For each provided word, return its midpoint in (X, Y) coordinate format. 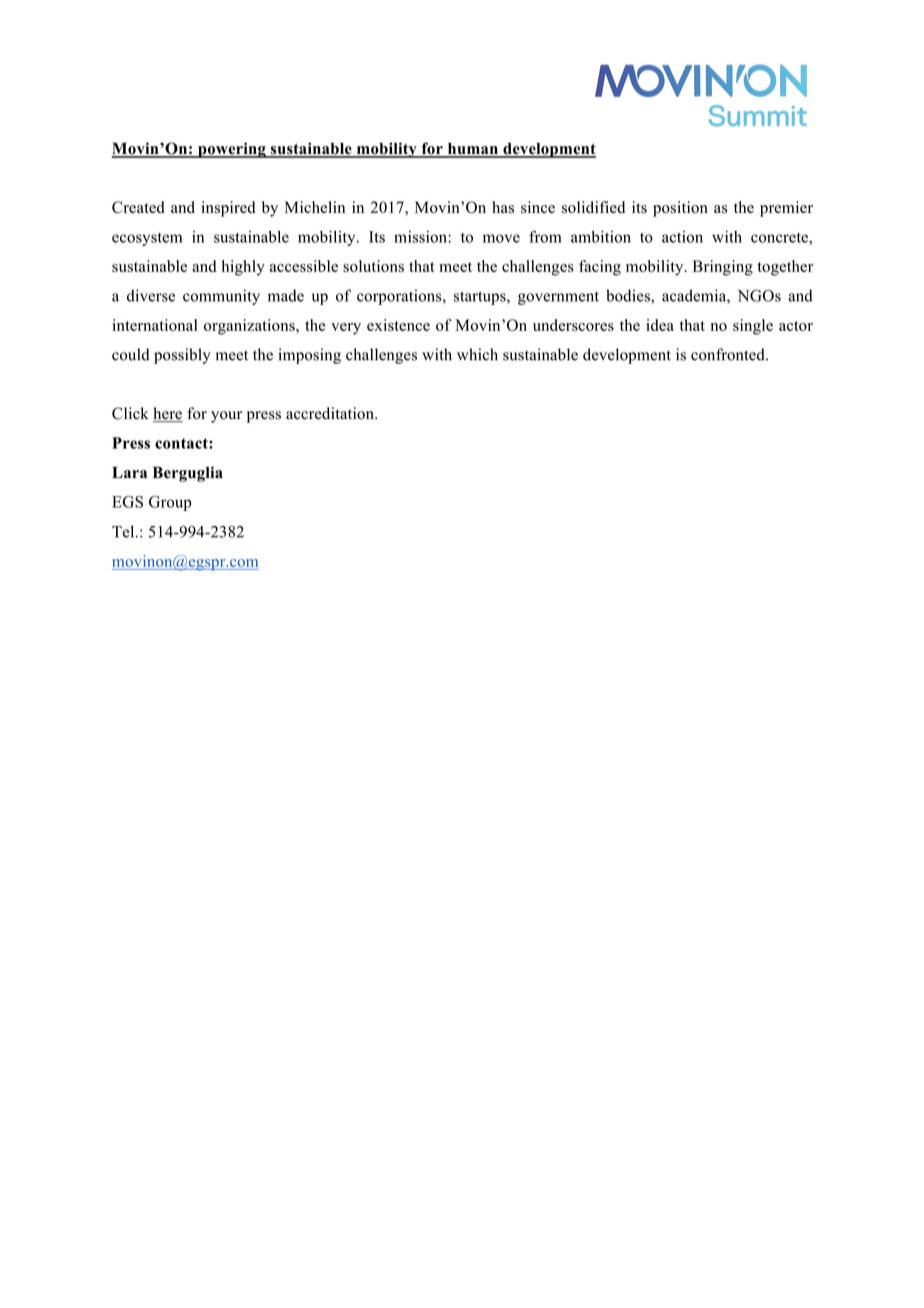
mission (421, 237)
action (682, 237)
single (753, 327)
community (221, 297)
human (472, 150)
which (477, 354)
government (558, 298)
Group (170, 503)
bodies (629, 295)
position (680, 209)
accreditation (331, 413)
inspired (228, 209)
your (226, 417)
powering (232, 150)
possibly (182, 356)
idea (660, 325)
